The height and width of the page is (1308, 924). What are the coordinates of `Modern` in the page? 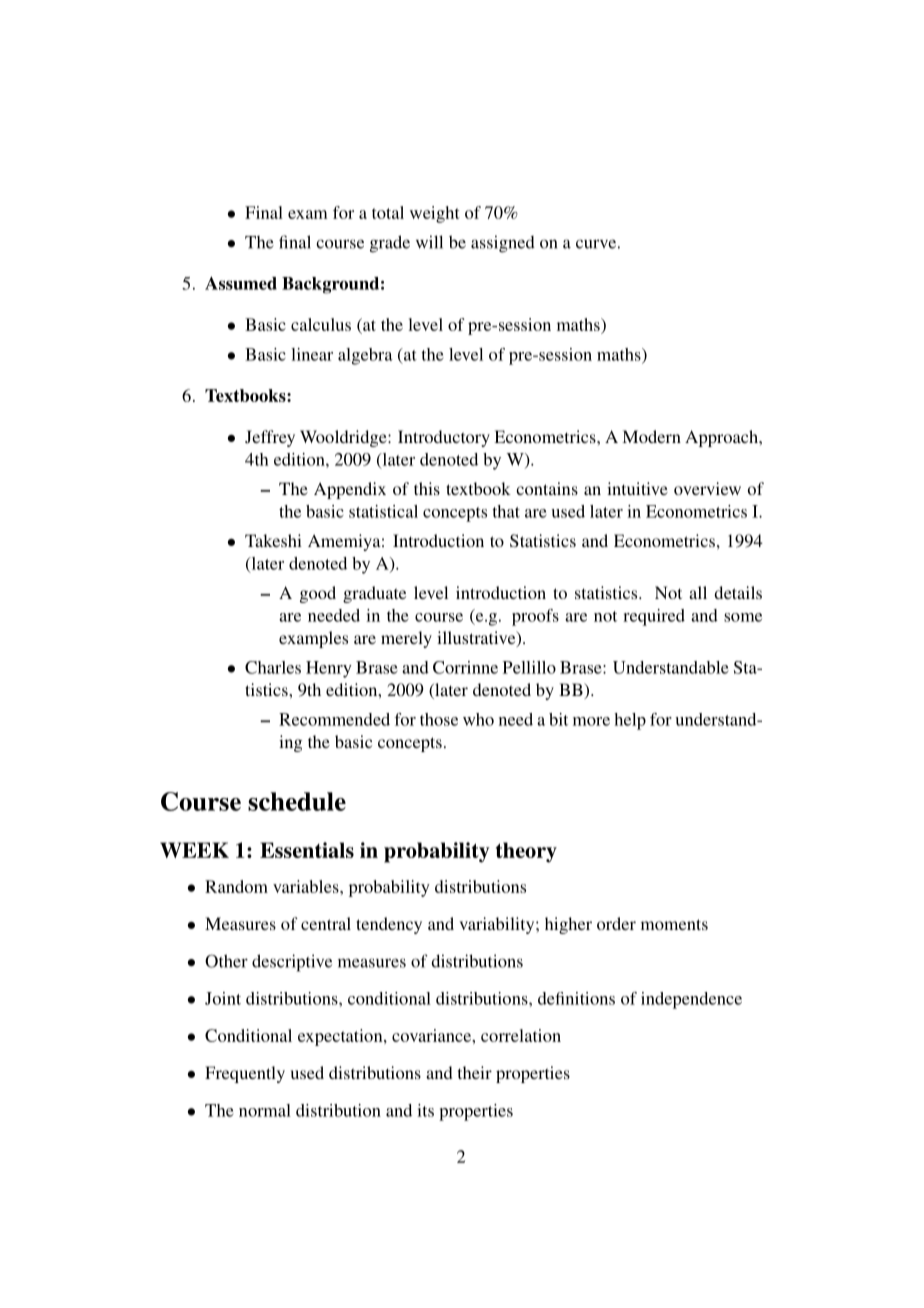 It's located at (651, 436).
